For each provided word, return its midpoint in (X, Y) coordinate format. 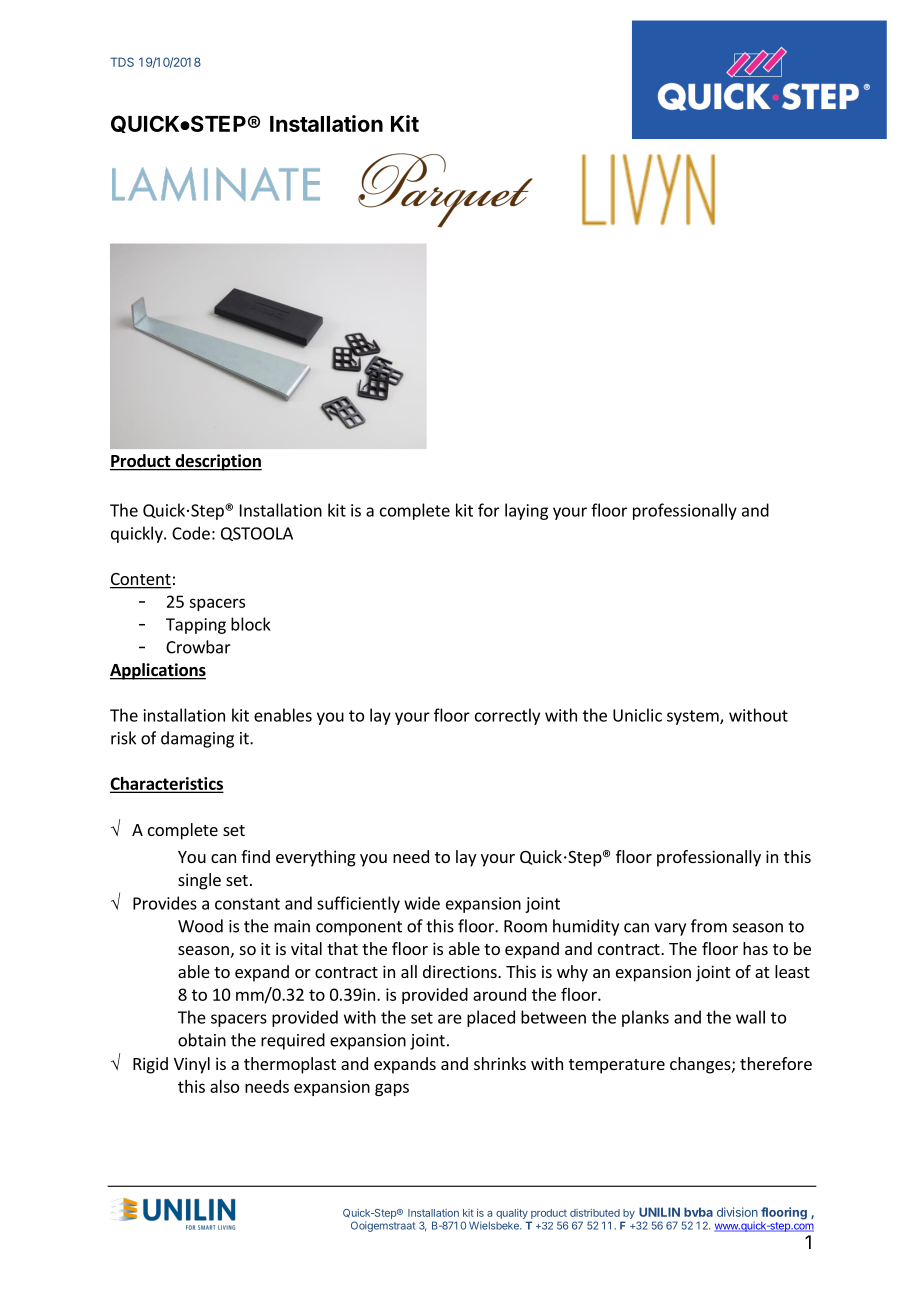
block (251, 624)
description (217, 462)
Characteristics (166, 784)
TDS (122, 62)
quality (512, 1214)
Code (191, 533)
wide (422, 903)
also (224, 1086)
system (694, 717)
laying (526, 511)
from (709, 926)
